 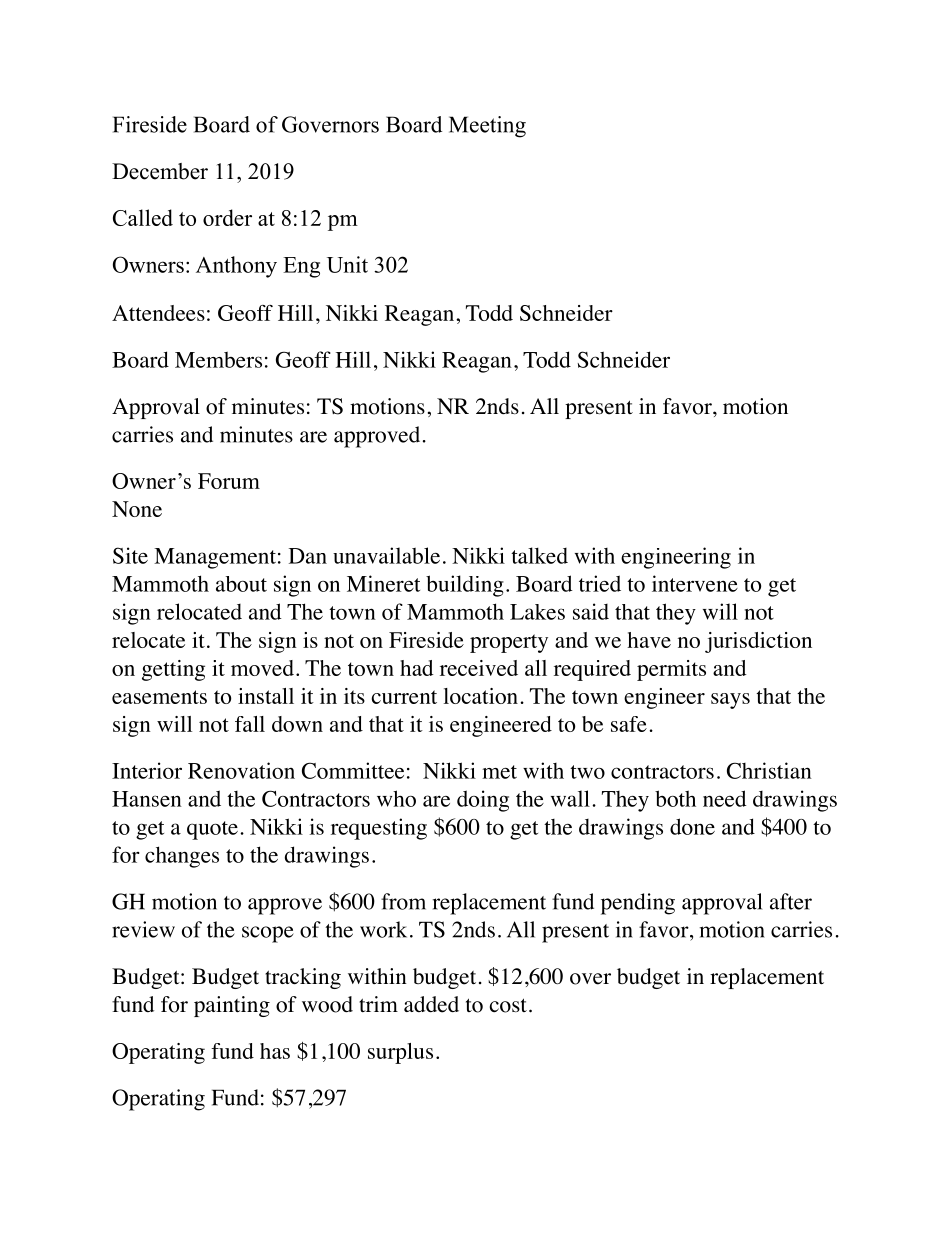 I want to click on painting, so click(x=232, y=1006).
